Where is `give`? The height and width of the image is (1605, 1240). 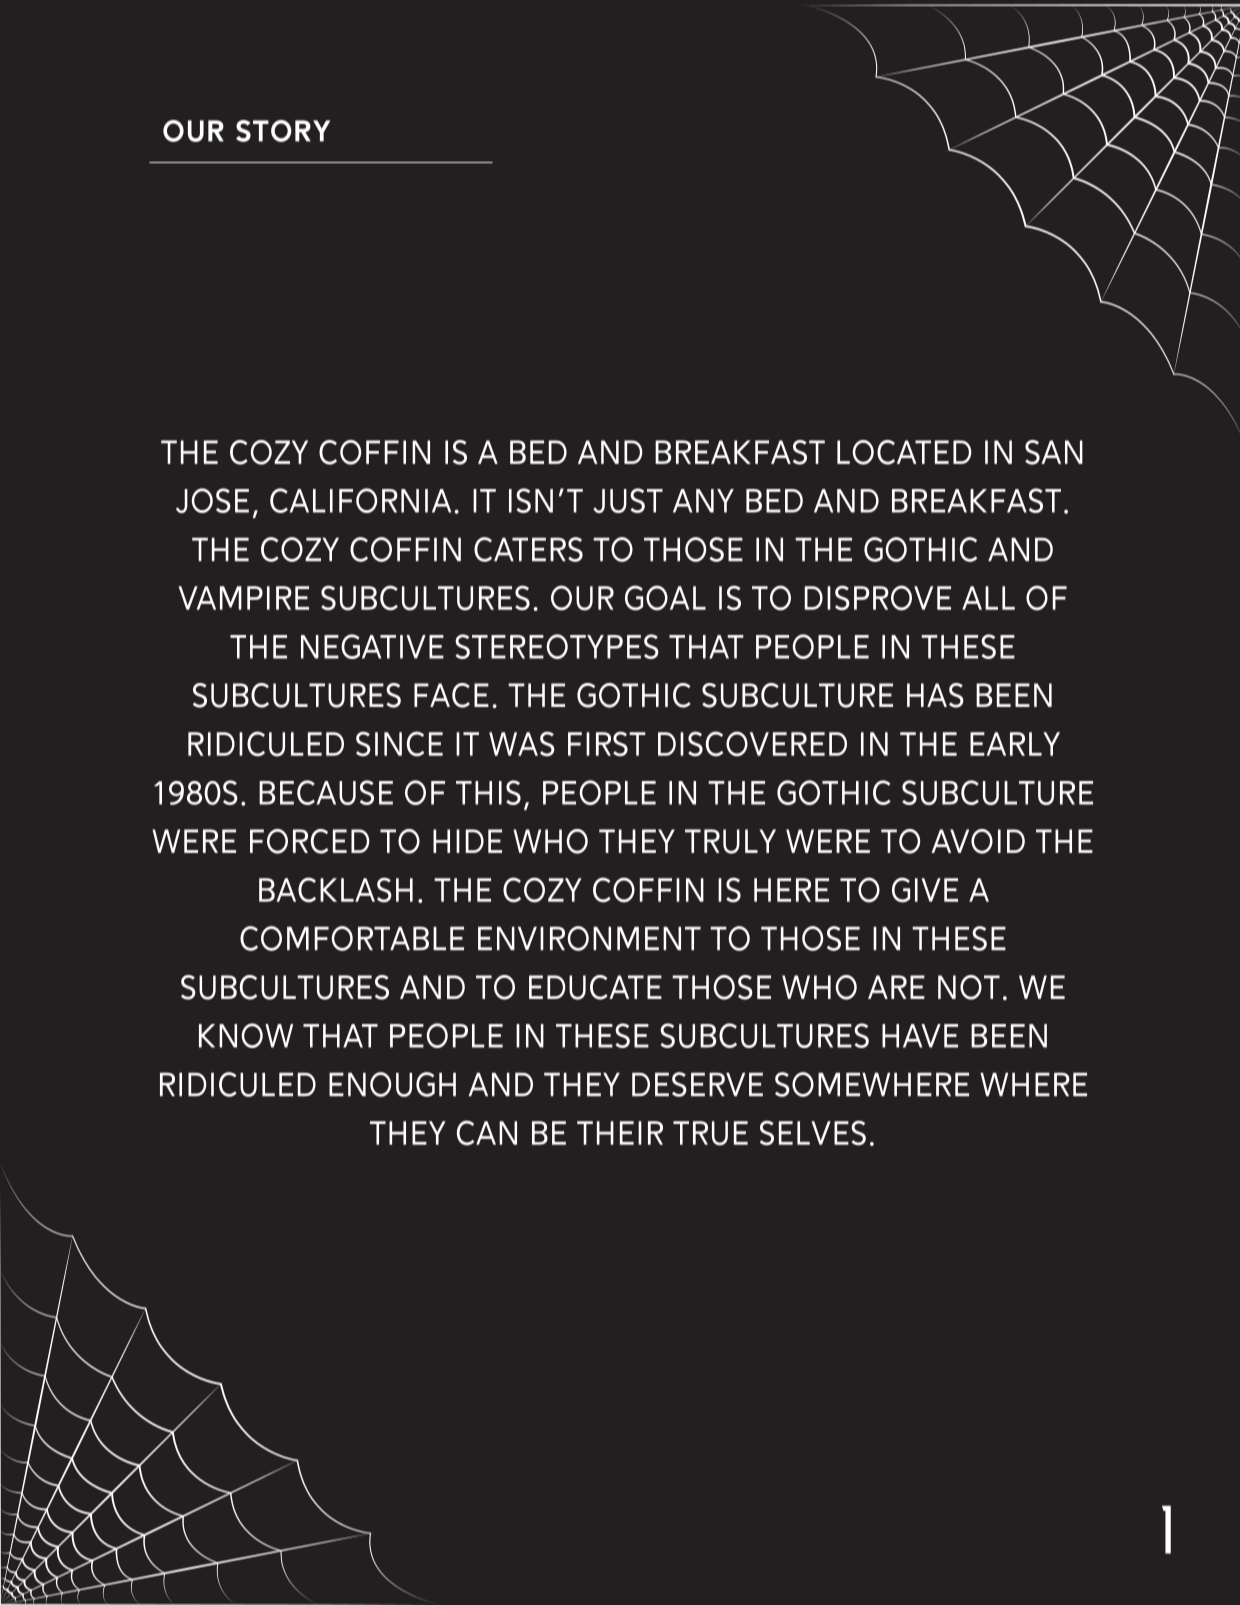 give is located at coordinates (925, 890).
